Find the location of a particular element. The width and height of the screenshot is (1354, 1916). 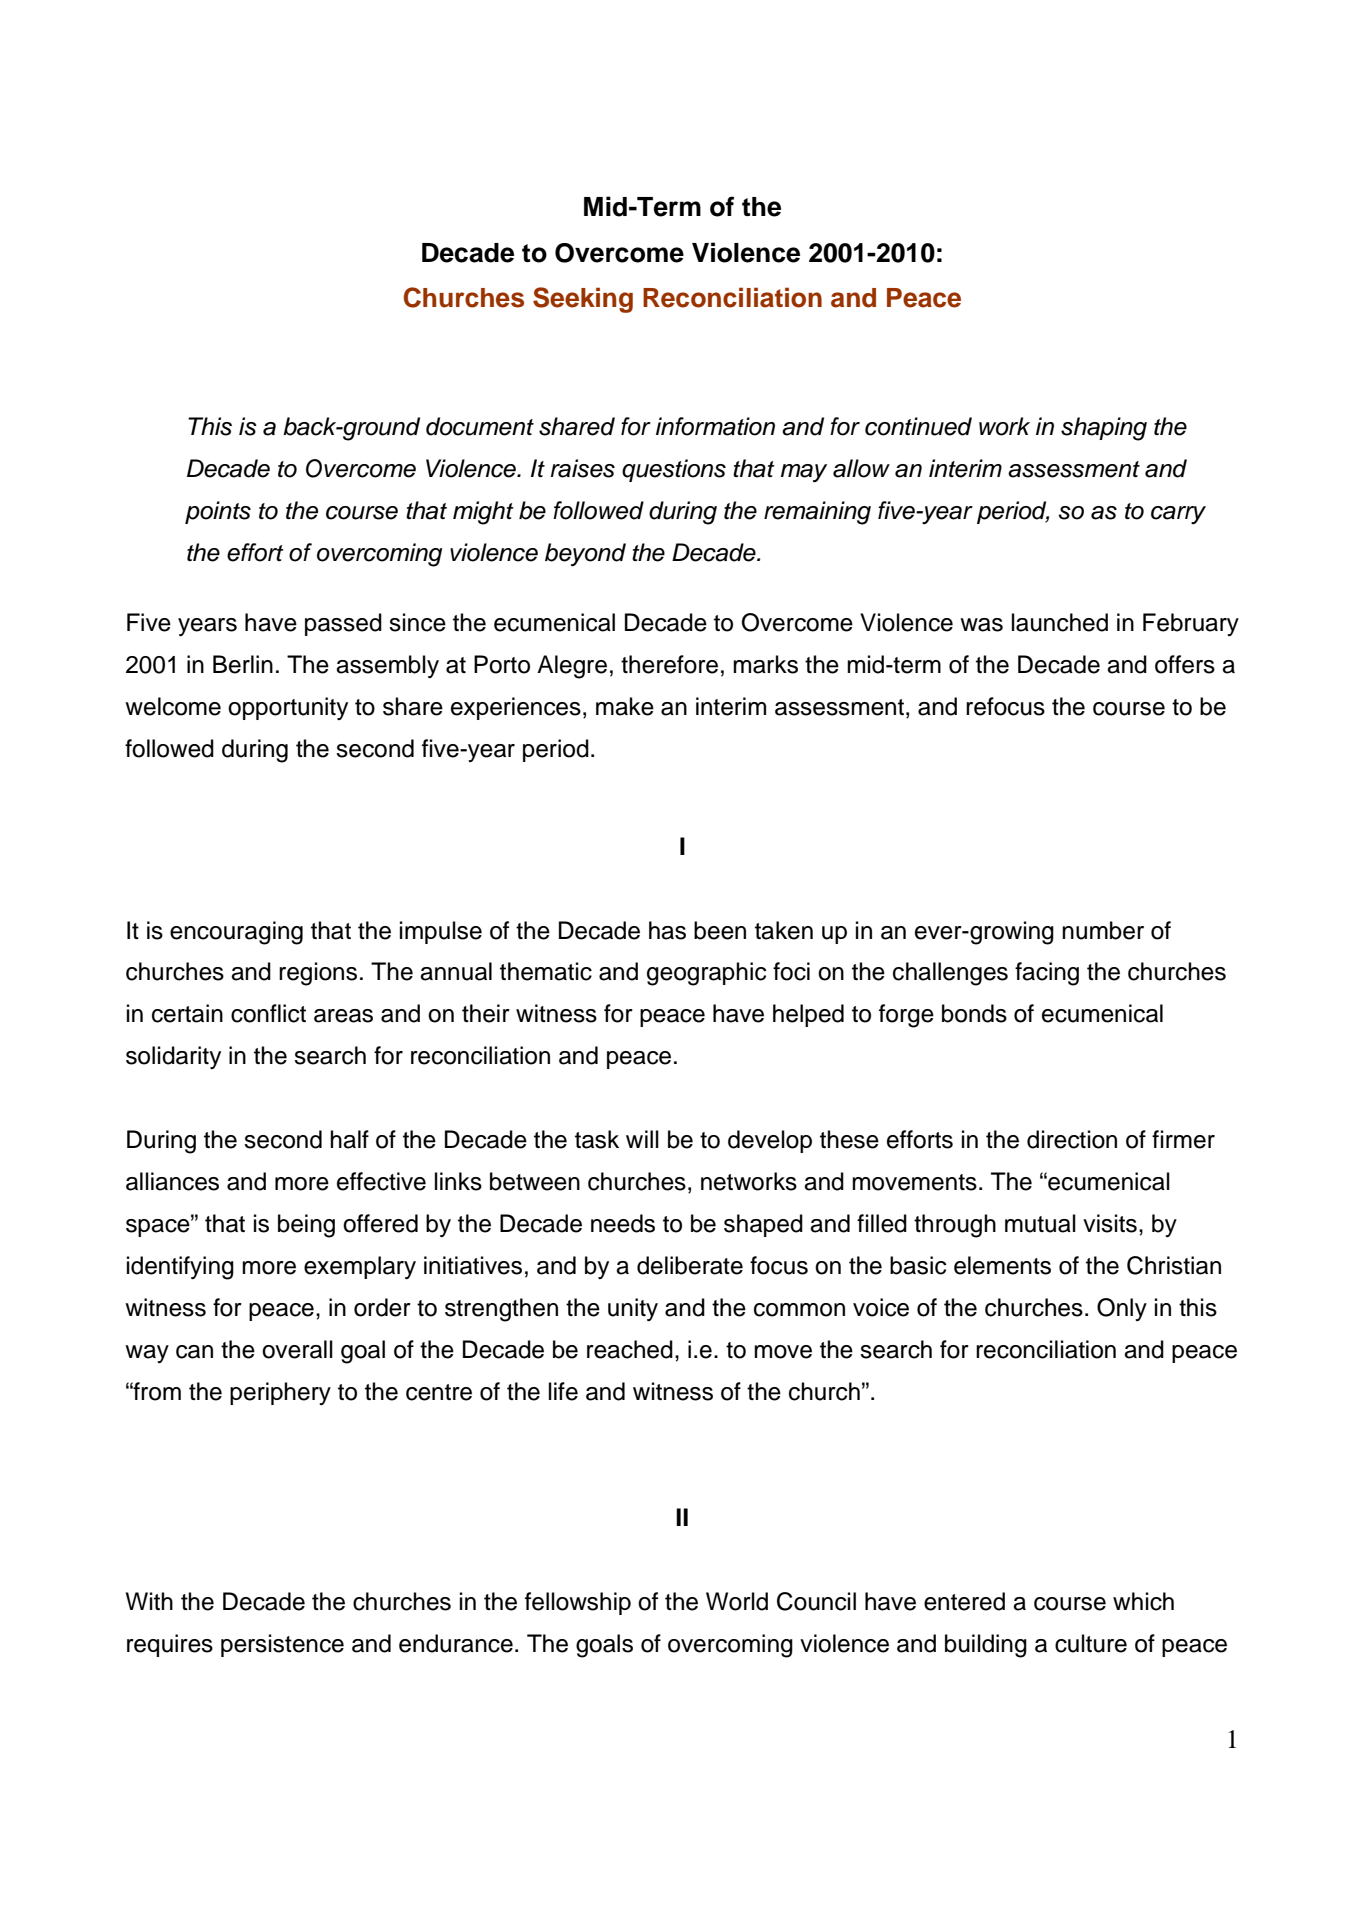

offers is located at coordinates (1185, 664).
